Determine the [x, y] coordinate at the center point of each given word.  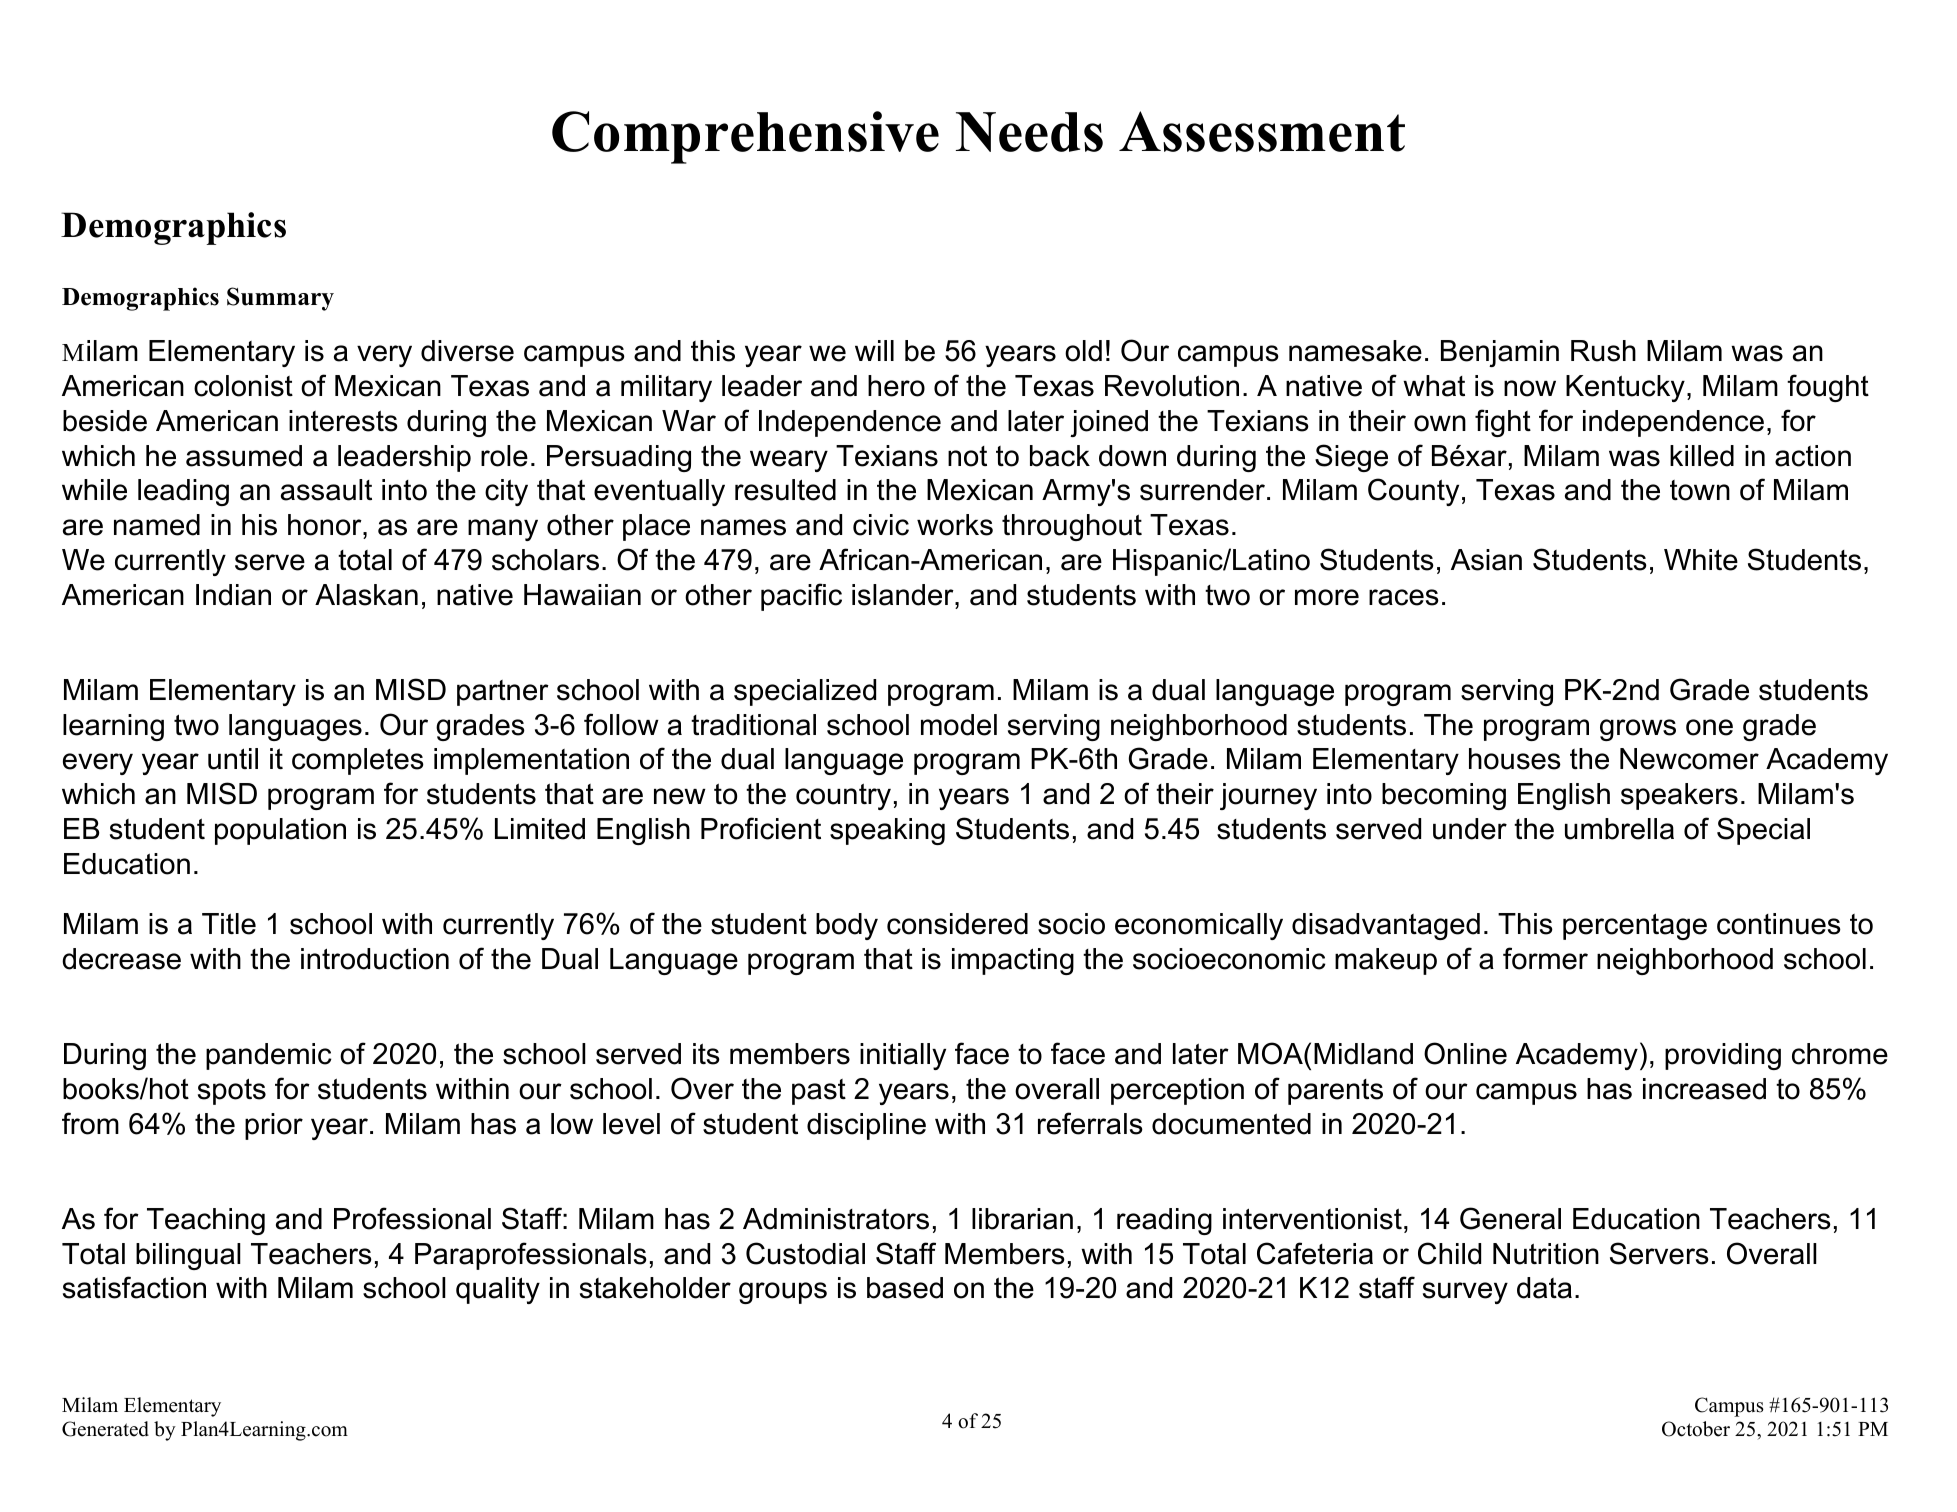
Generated [105, 1429]
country [843, 796]
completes [358, 761]
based [905, 1288]
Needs [1029, 132]
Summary [280, 299]
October [1696, 1429]
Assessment [1262, 131]
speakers [1679, 796]
